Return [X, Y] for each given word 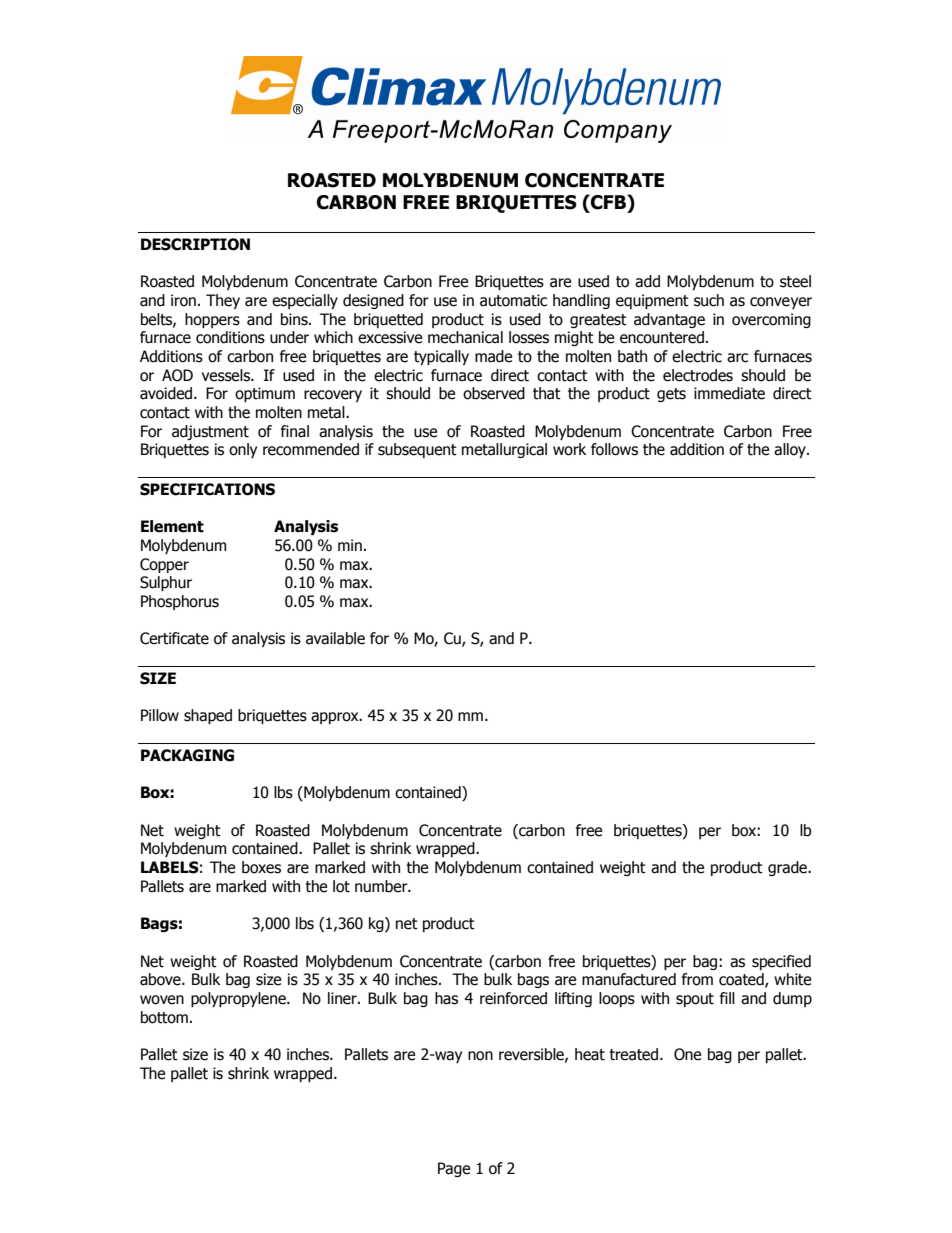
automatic [513, 300]
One [687, 1054]
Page [454, 1169]
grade [788, 868]
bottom [164, 1017]
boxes [261, 867]
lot [341, 886]
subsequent [417, 450]
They [223, 301]
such [709, 300]
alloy [791, 450]
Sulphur [166, 583]
